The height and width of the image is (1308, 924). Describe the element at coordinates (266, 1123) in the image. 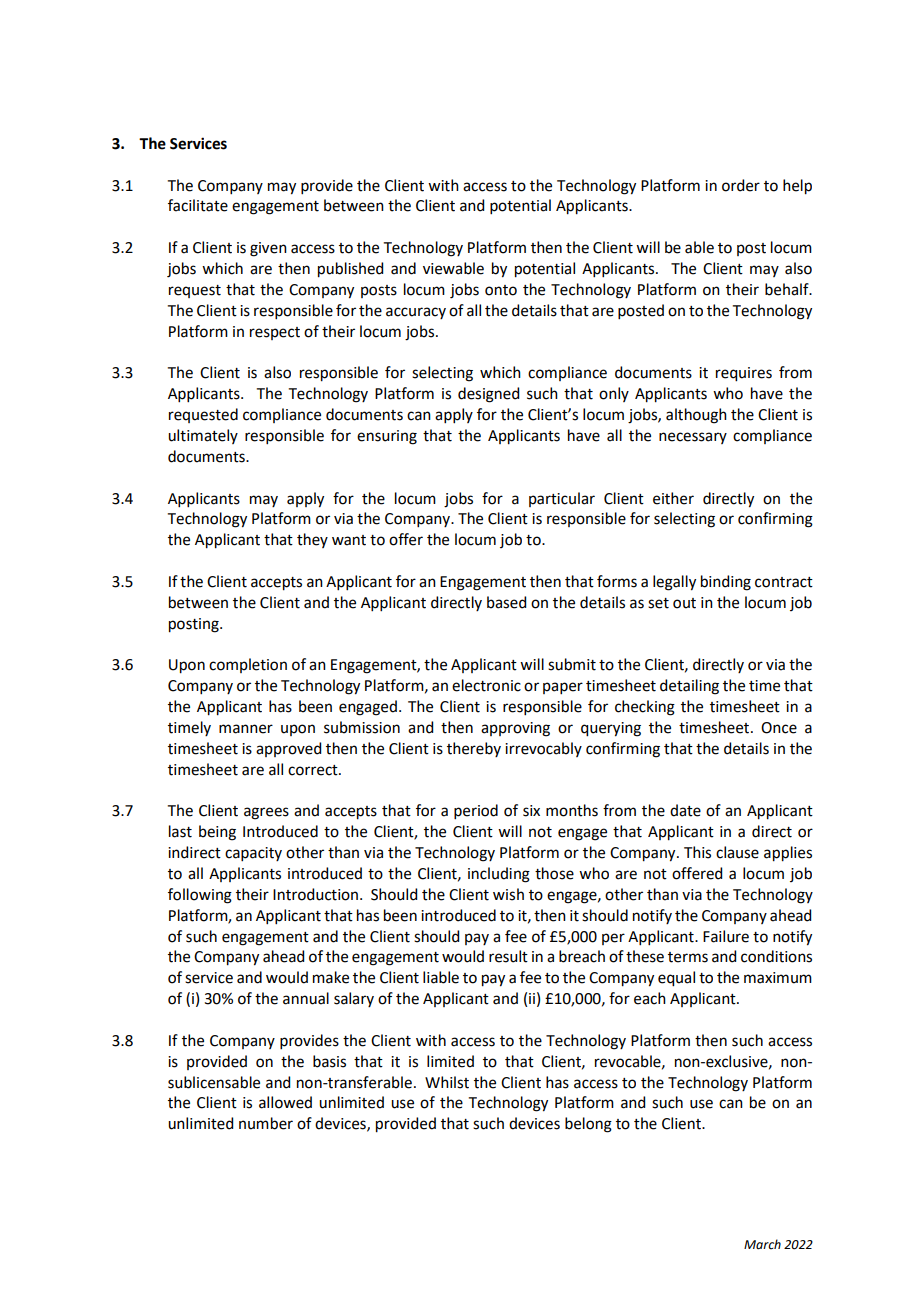

I see `number` at that location.
